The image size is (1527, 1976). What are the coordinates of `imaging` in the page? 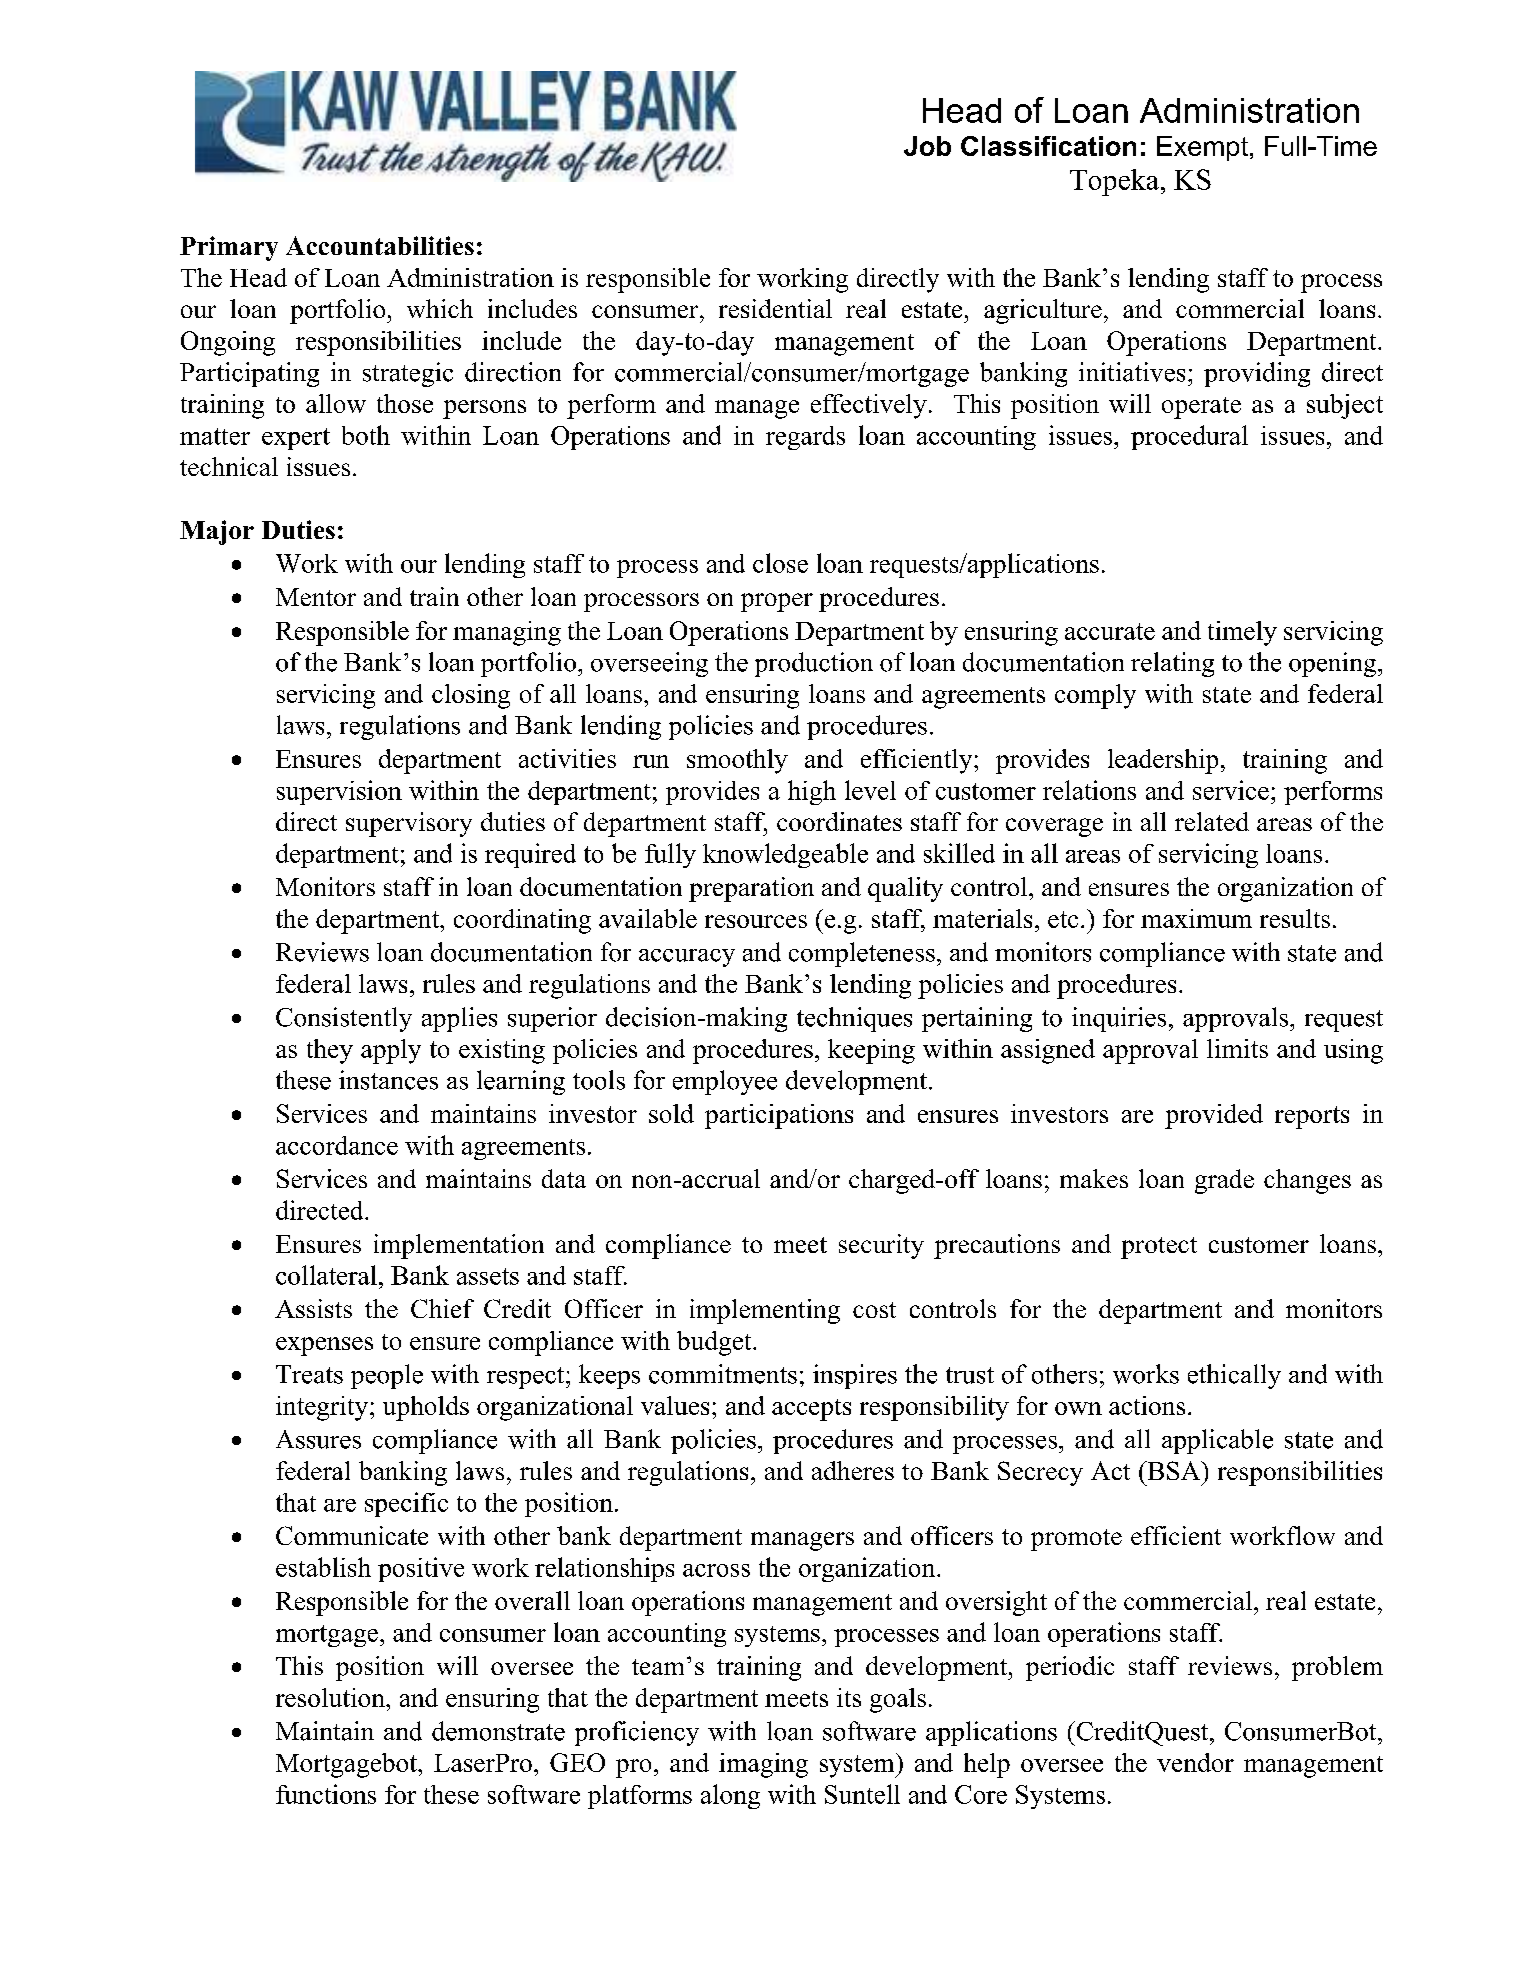 It's located at (763, 1765).
